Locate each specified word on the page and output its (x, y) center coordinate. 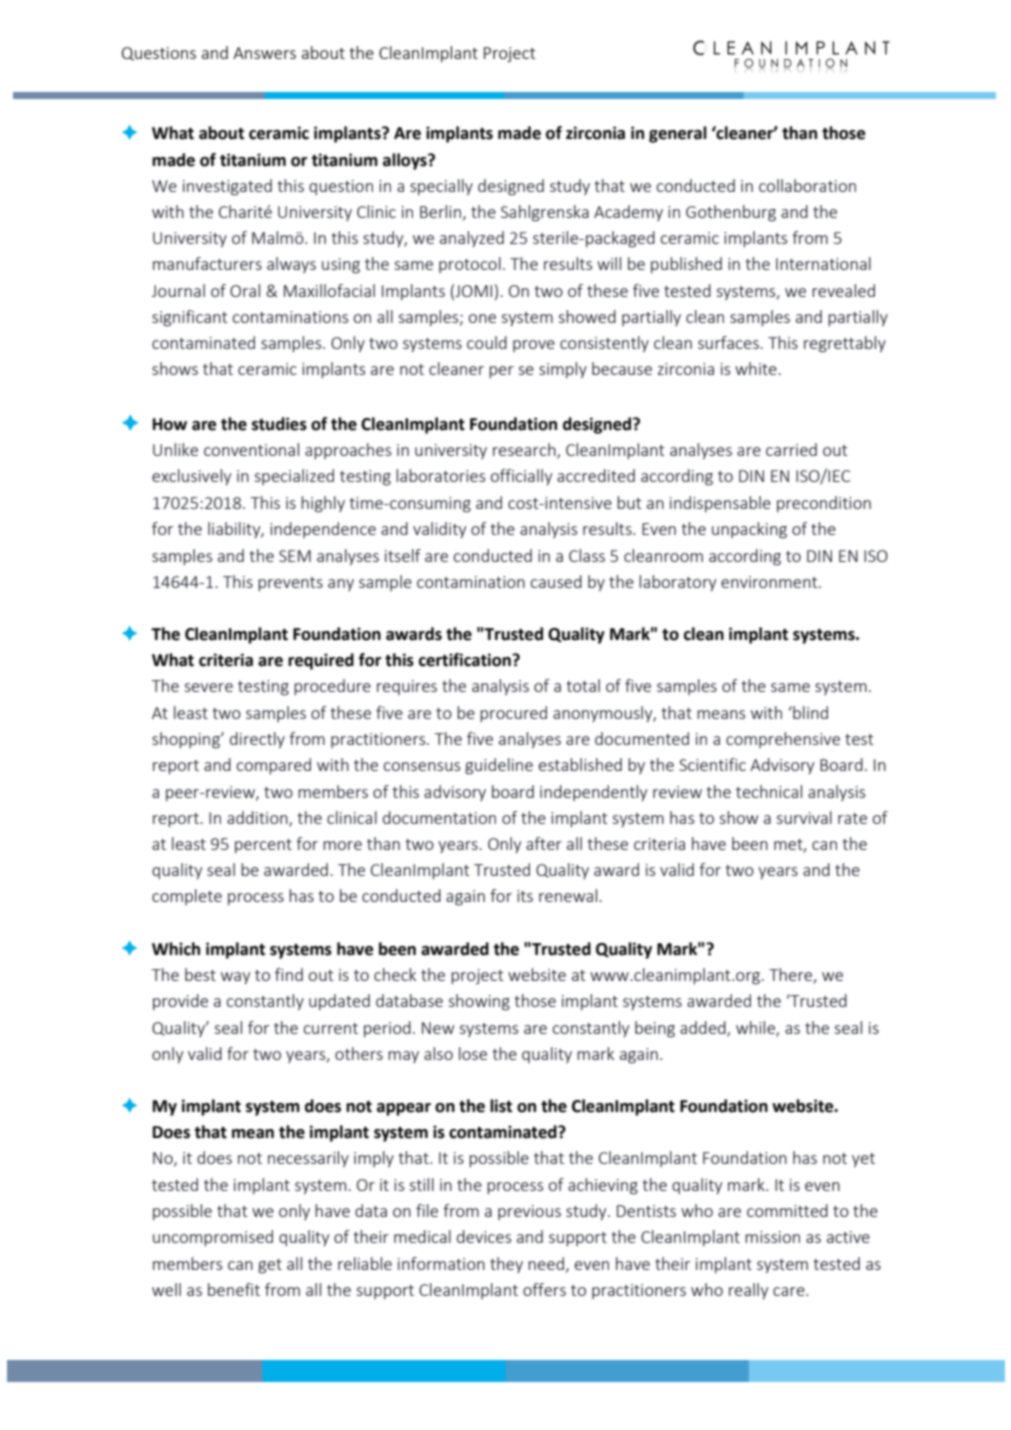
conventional (251, 449)
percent (263, 846)
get (270, 1266)
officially (521, 477)
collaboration (807, 185)
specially (441, 187)
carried (791, 449)
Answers (264, 53)
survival (804, 817)
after (544, 843)
